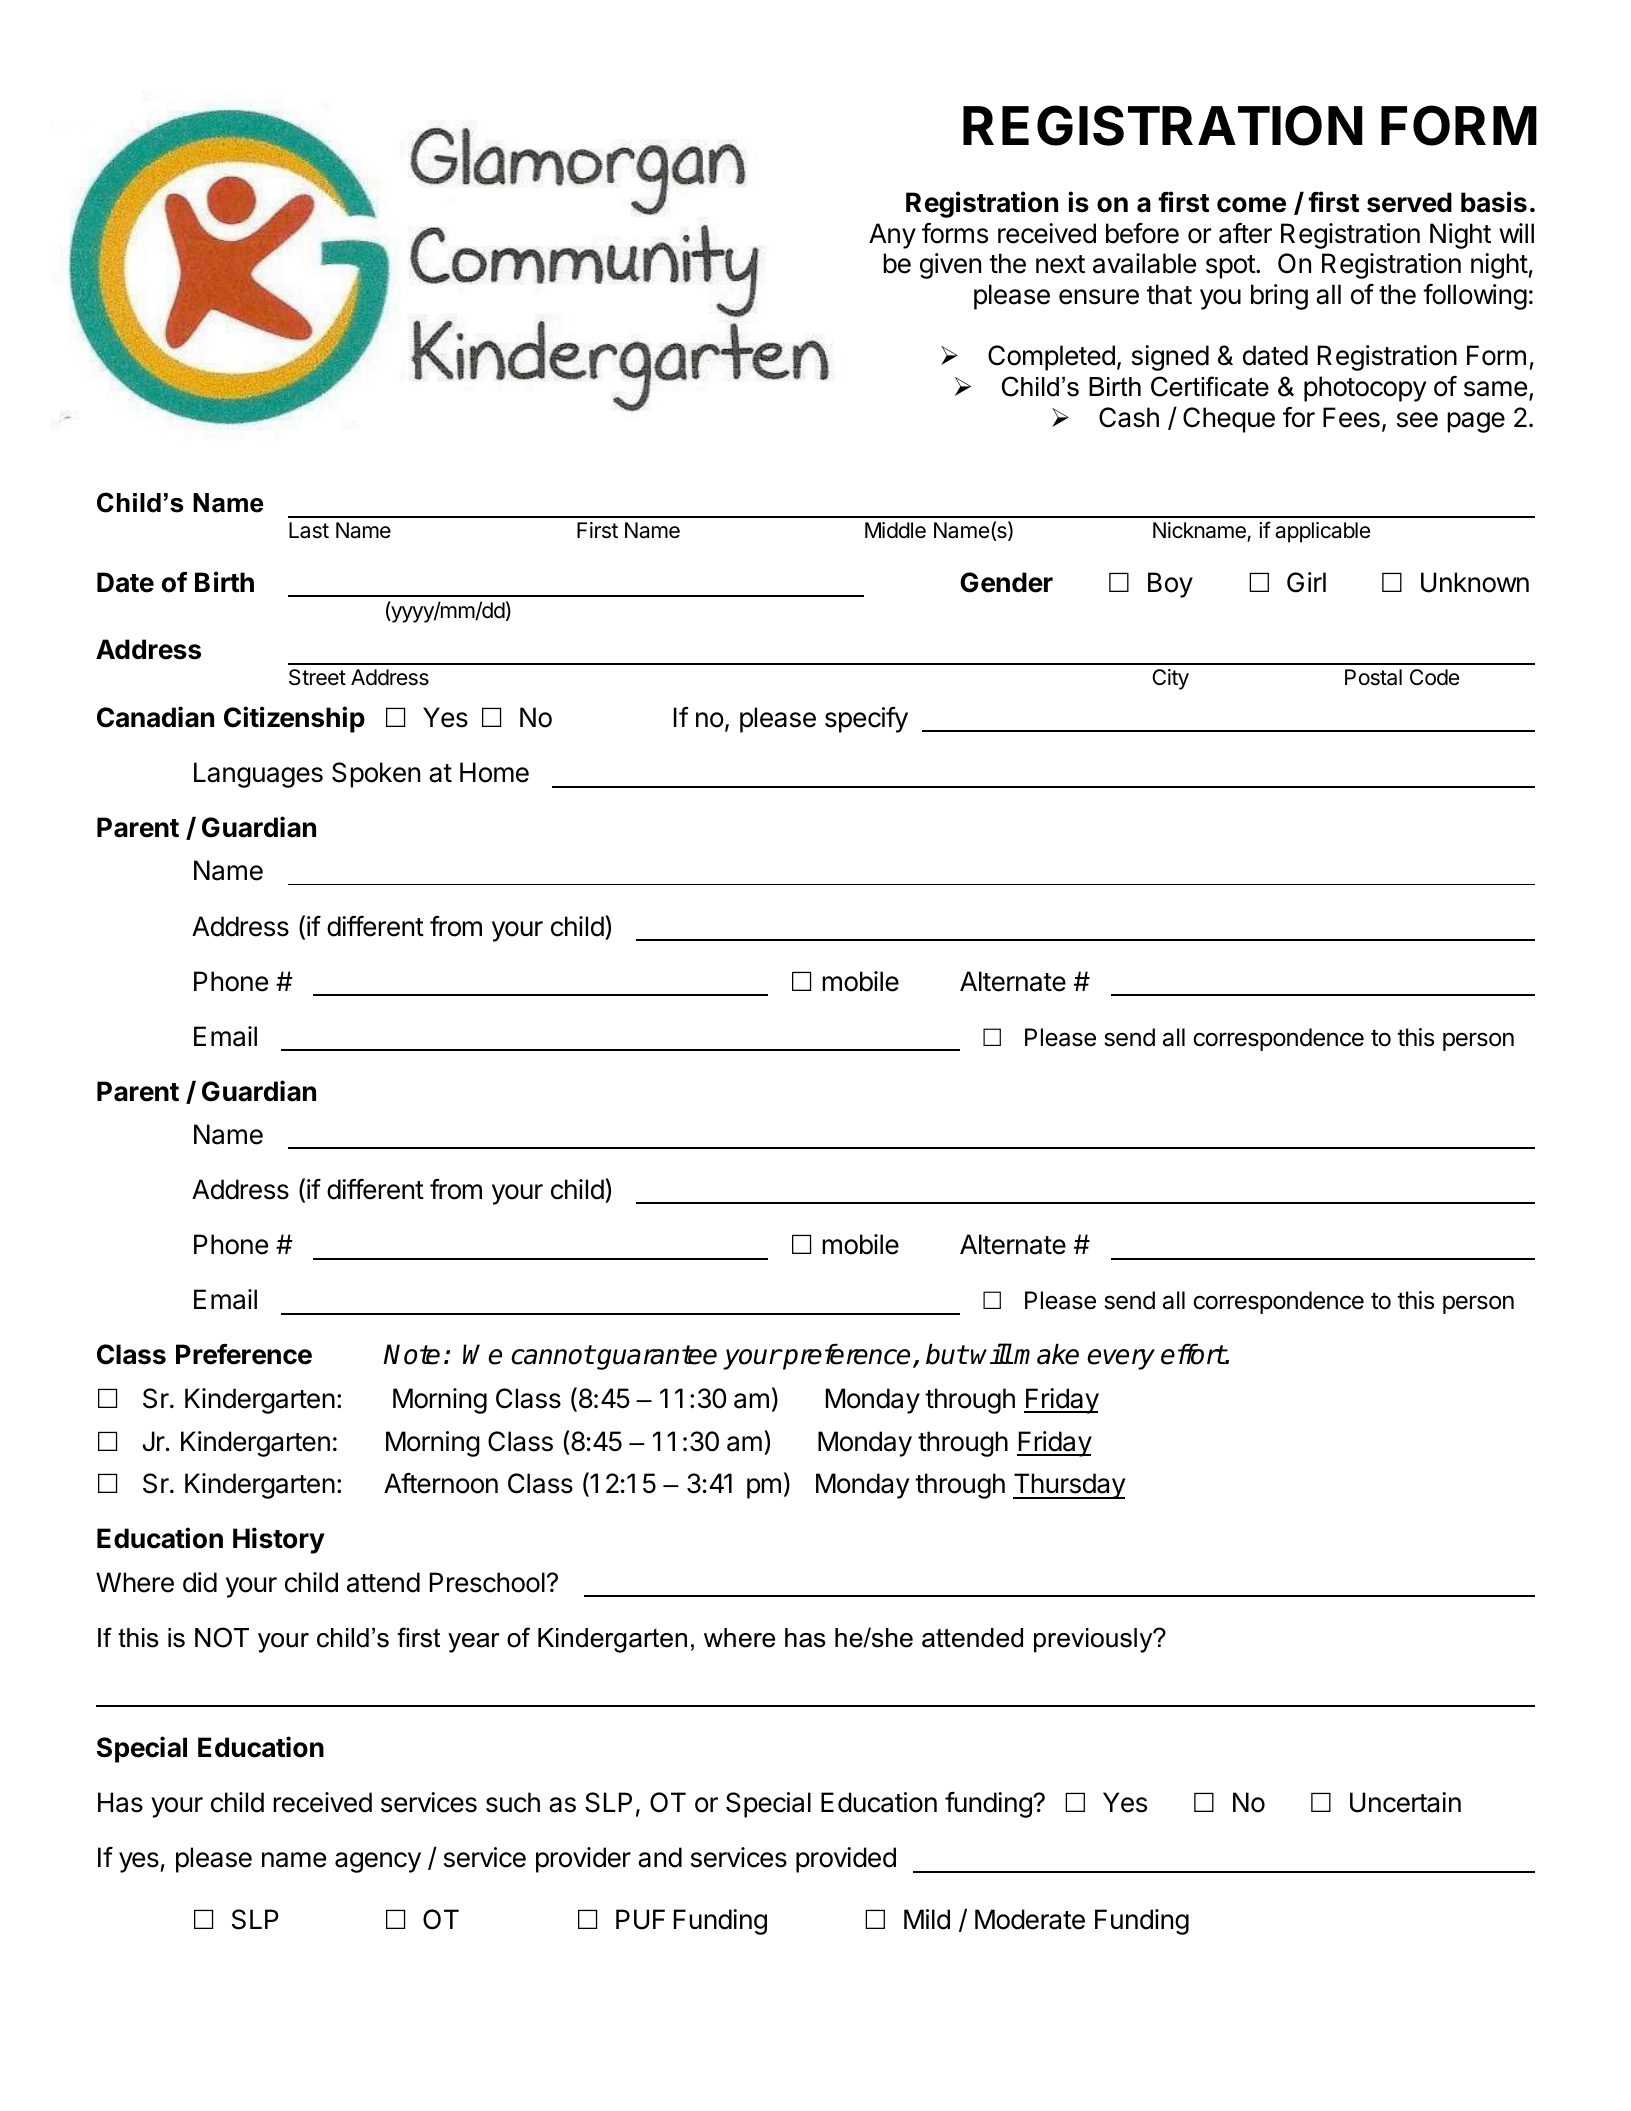 This image has width=1631, height=2111. I want to click on Postal, so click(1373, 677).
